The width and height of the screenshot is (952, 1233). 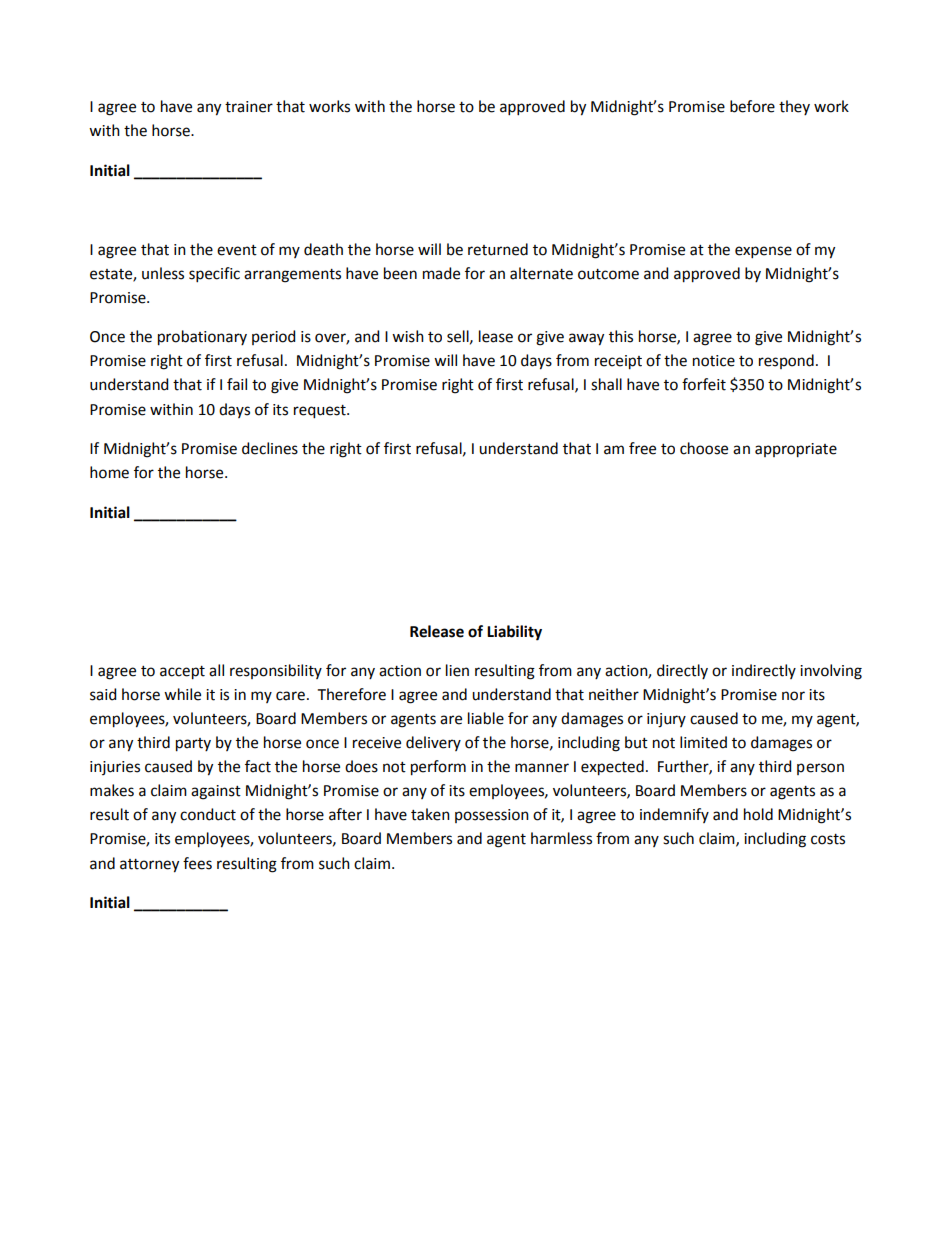 I want to click on fail, so click(x=237, y=384).
